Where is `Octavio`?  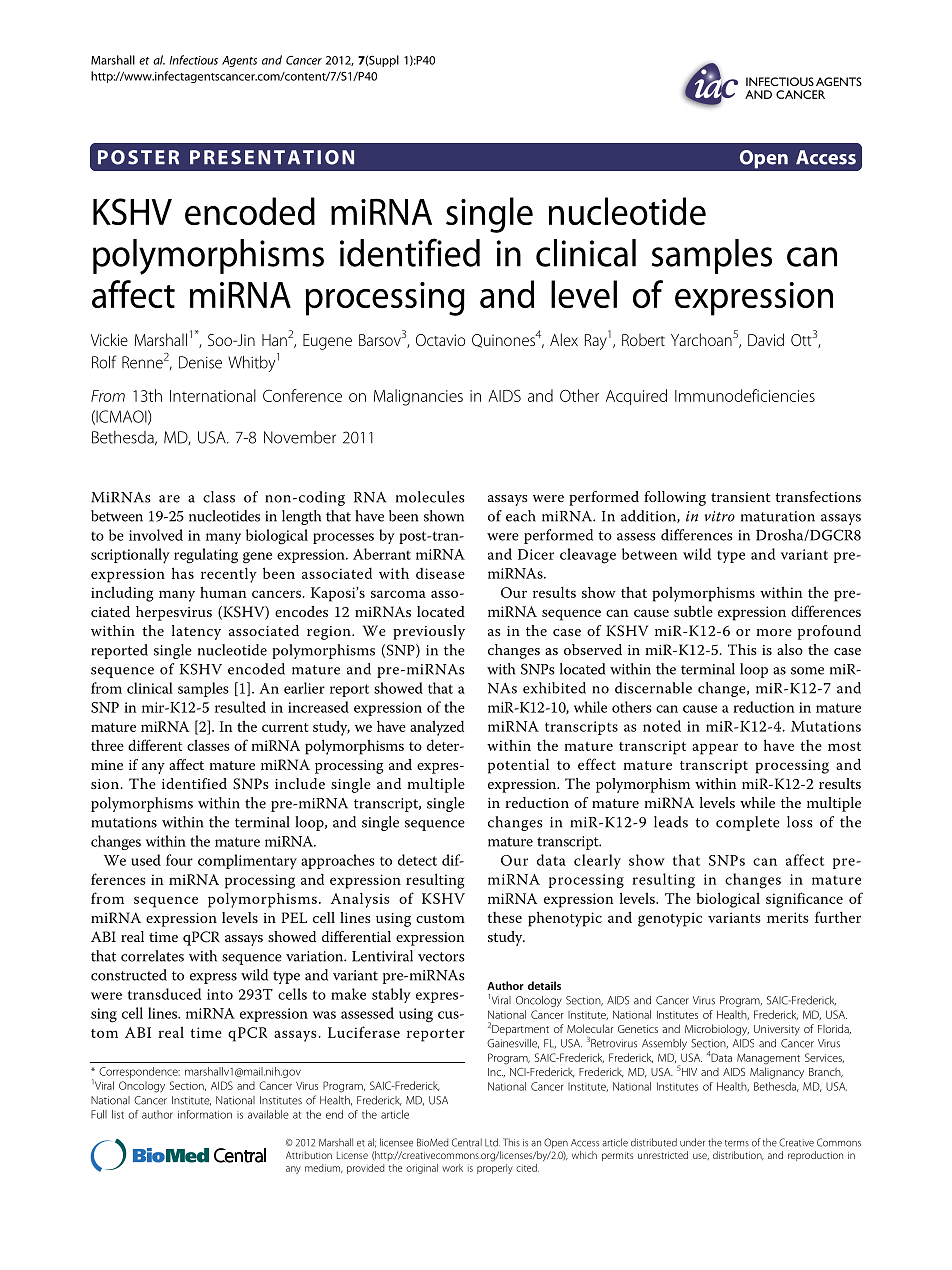
Octavio is located at coordinates (440, 340).
